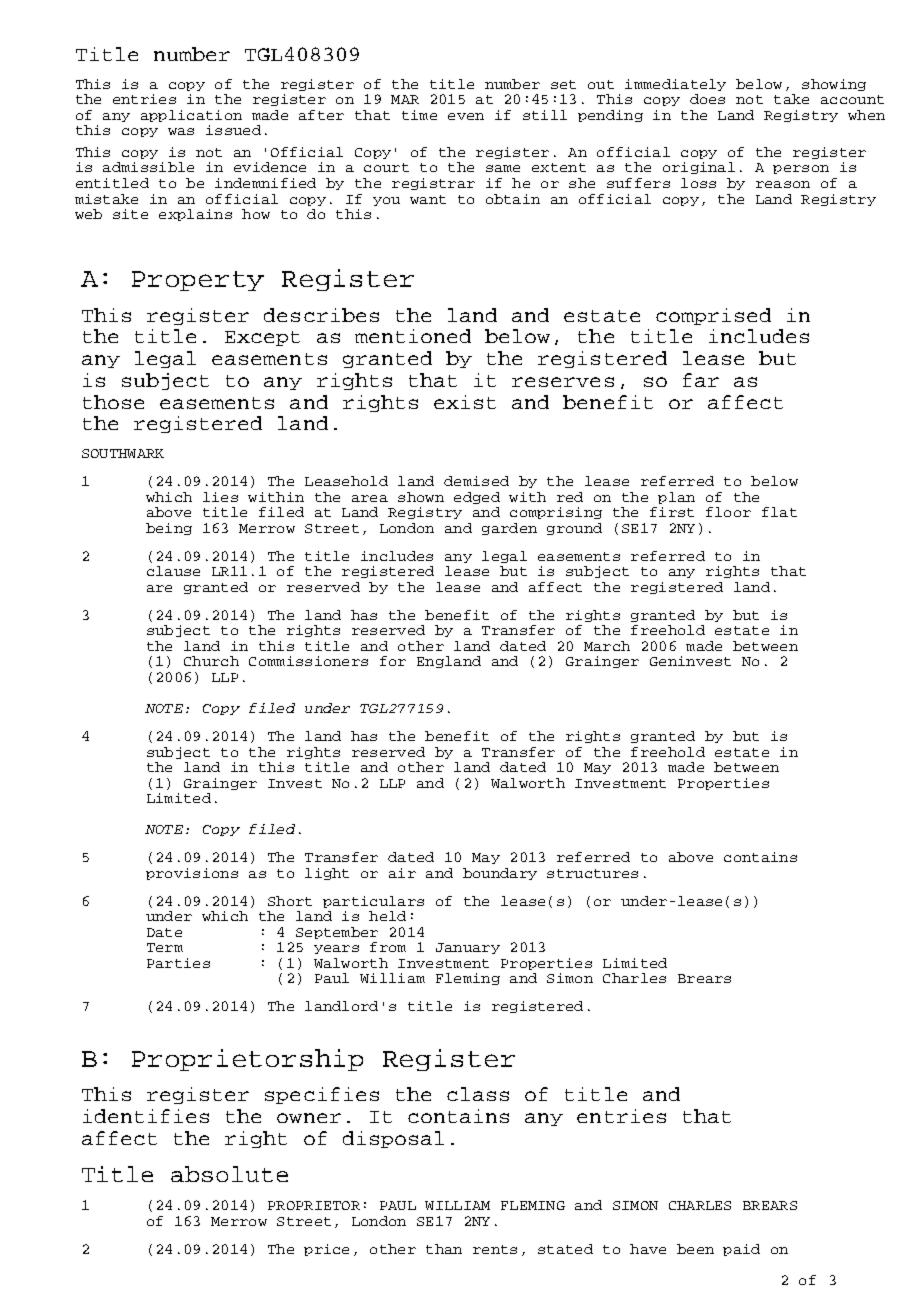  I want to click on even, so click(466, 116).
